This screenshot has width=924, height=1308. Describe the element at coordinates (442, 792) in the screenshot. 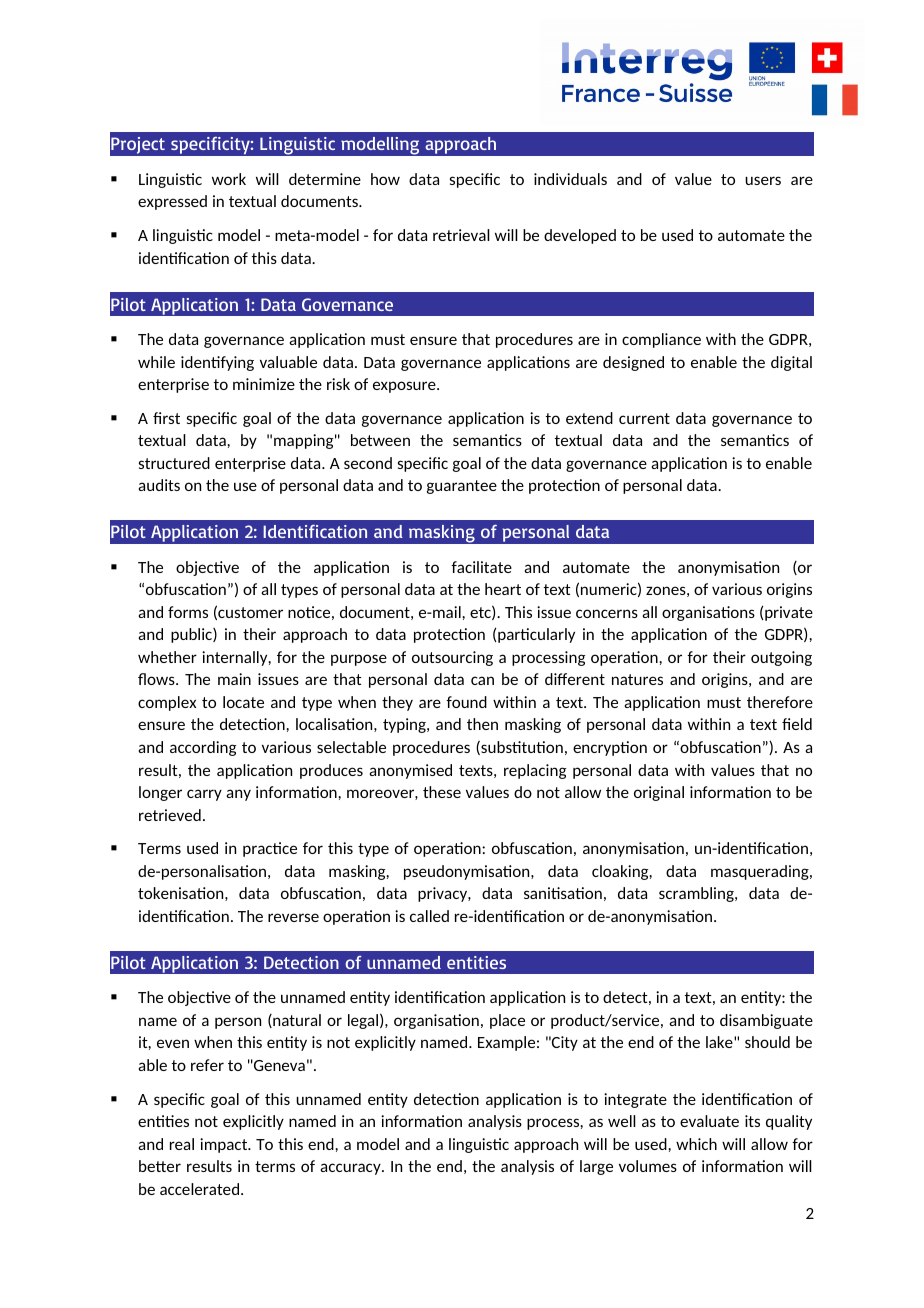

I see `these` at that location.
